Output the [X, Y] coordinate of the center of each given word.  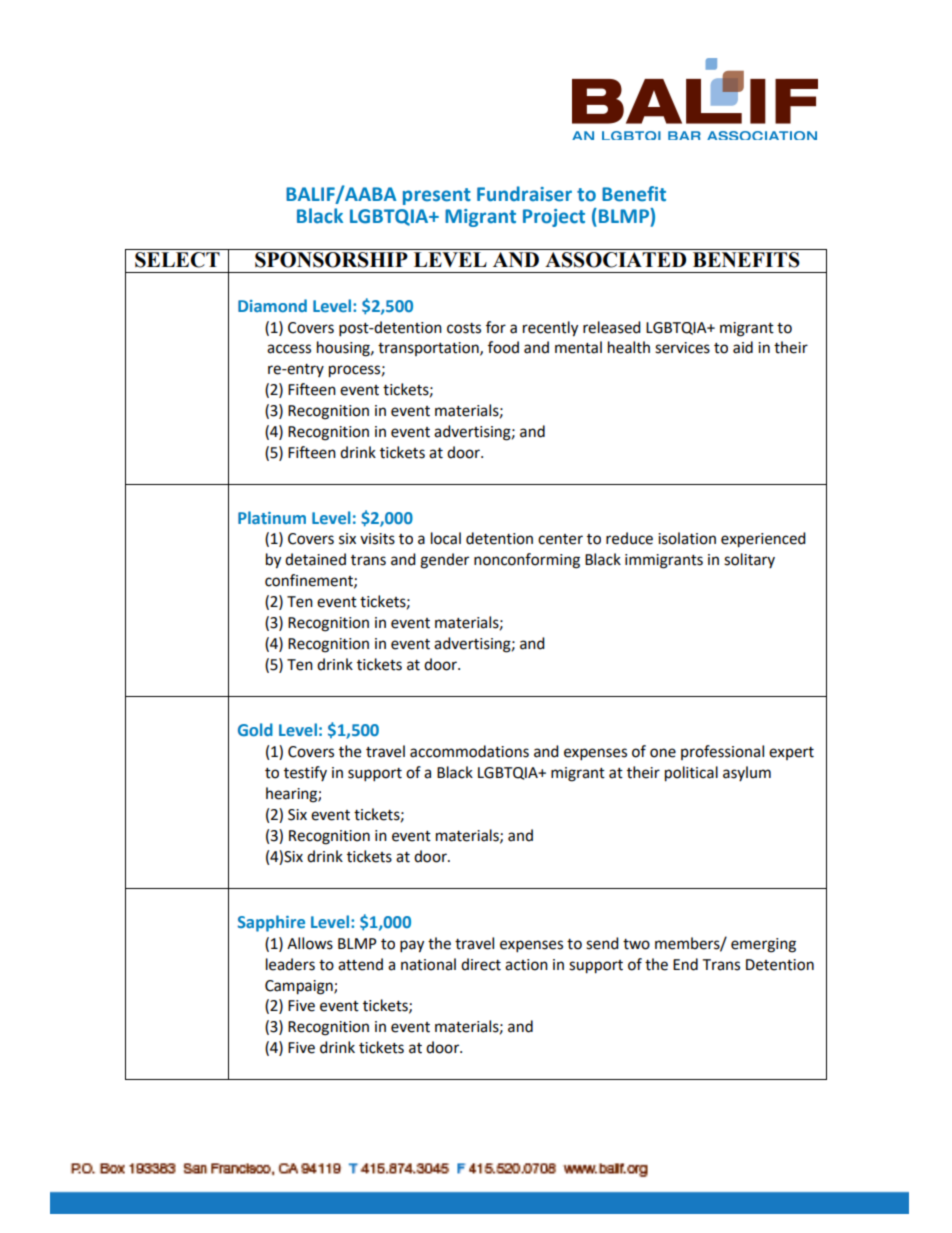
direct [481, 964]
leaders [290, 964]
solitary [749, 560]
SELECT [177, 260]
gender [444, 561]
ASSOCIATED [615, 260]
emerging [763, 945]
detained [315, 559]
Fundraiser [524, 194]
